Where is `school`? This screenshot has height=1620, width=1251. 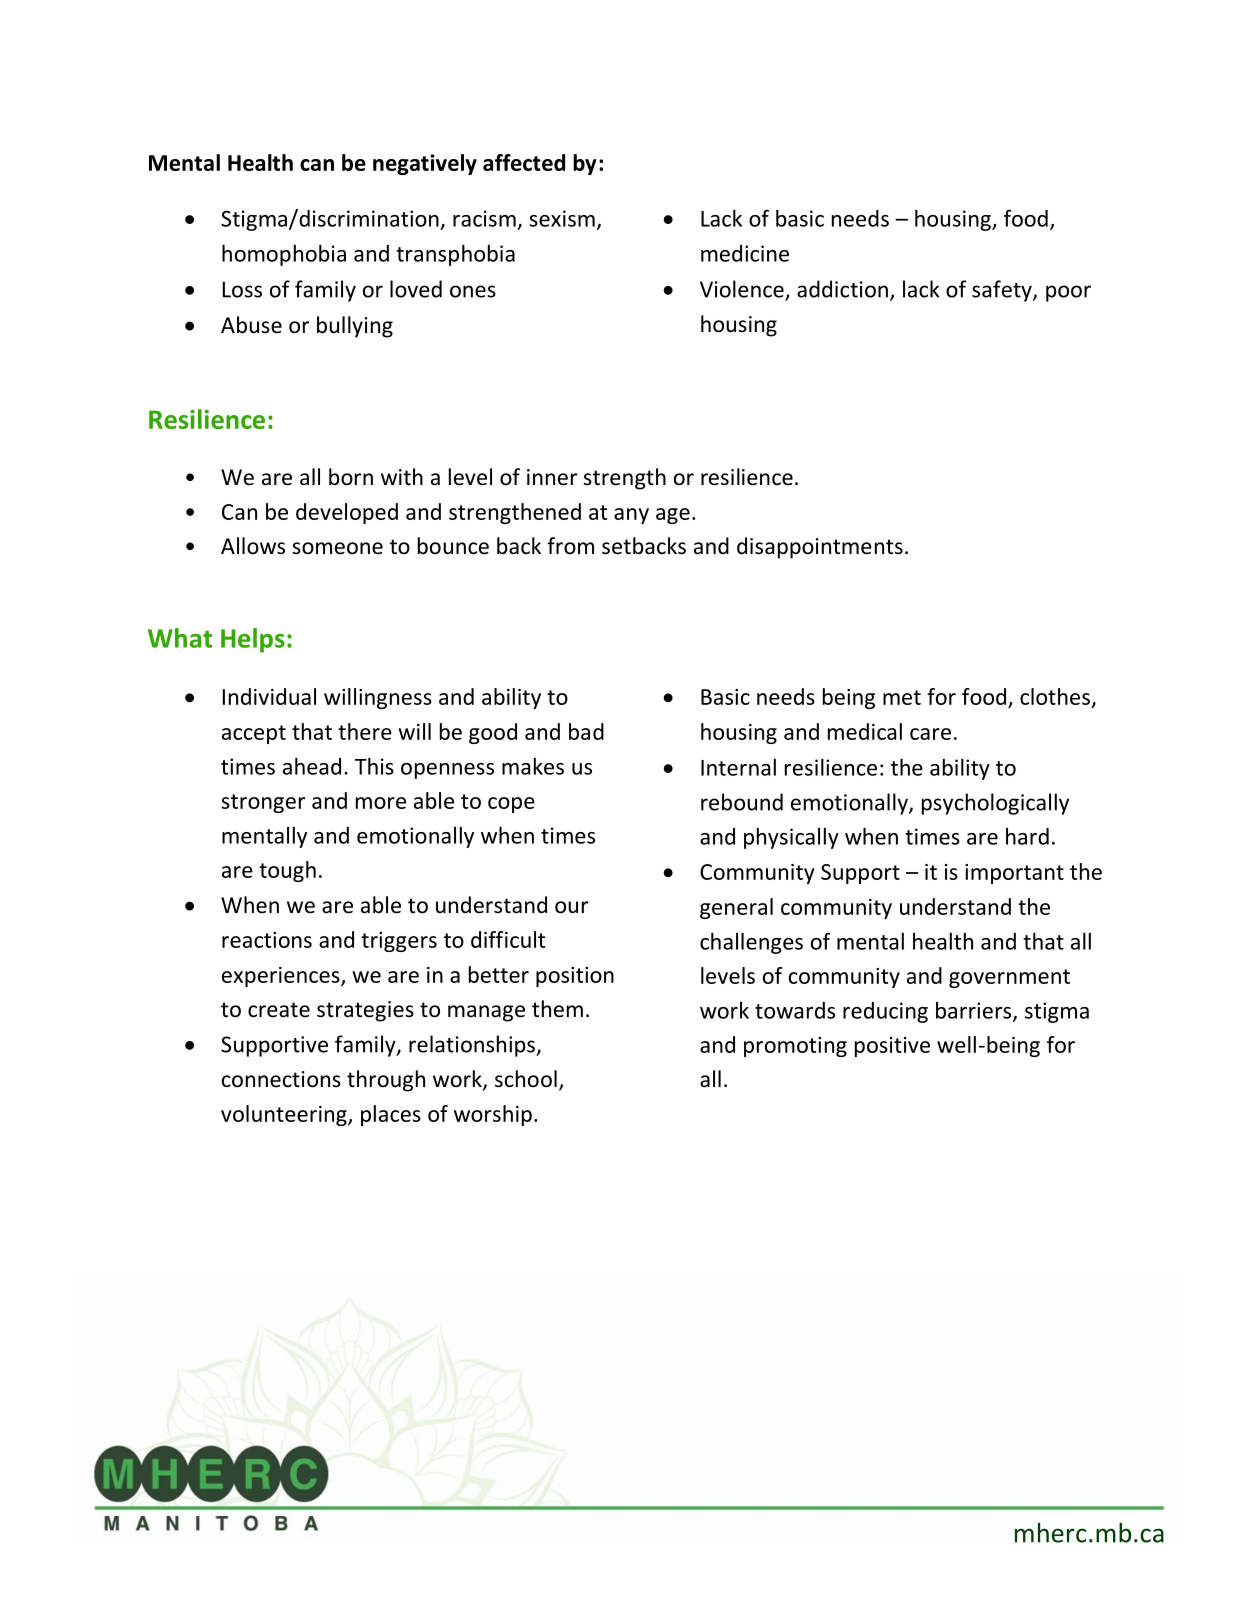 school is located at coordinates (526, 1079).
